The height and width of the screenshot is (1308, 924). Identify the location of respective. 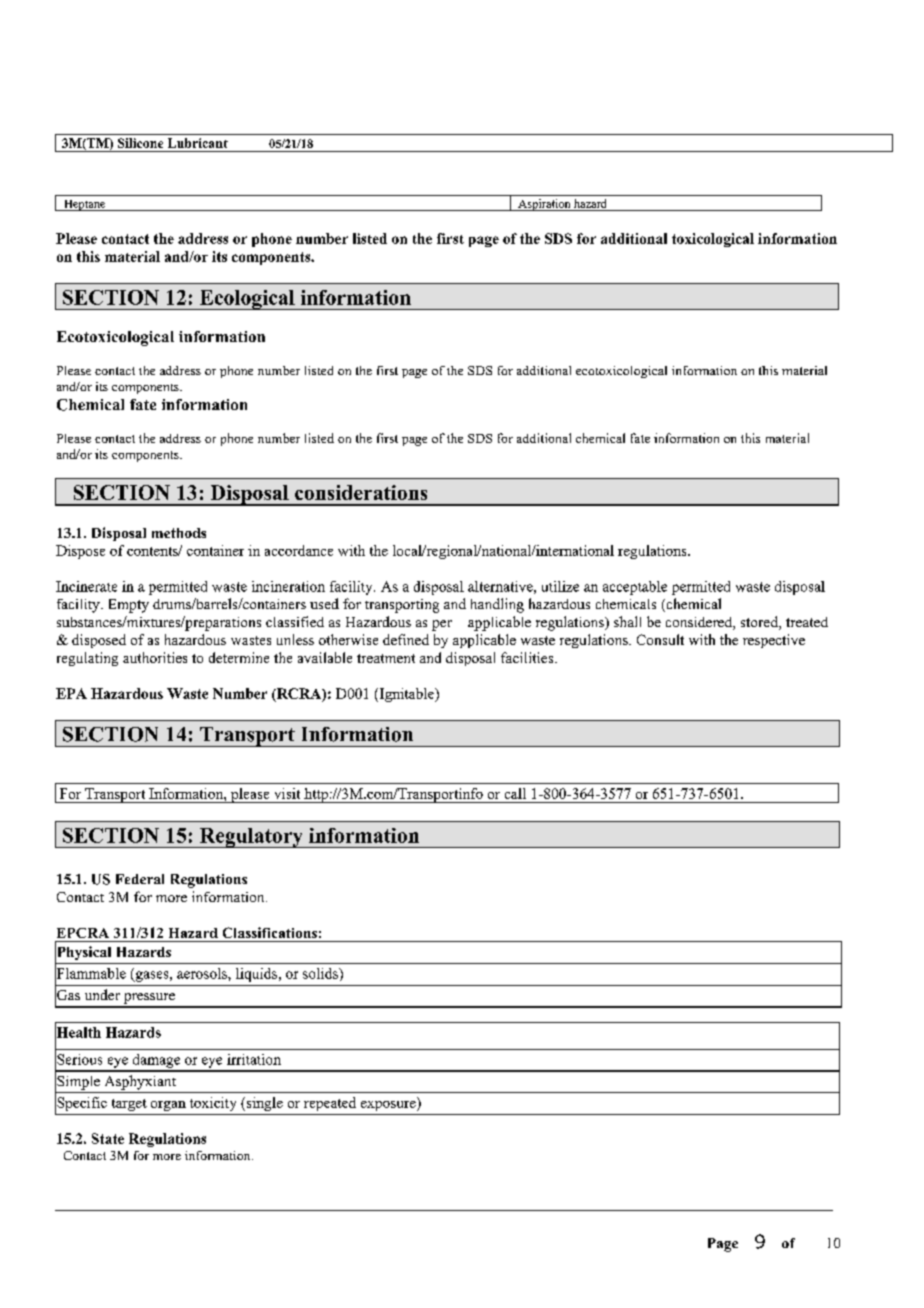
(774, 641).
